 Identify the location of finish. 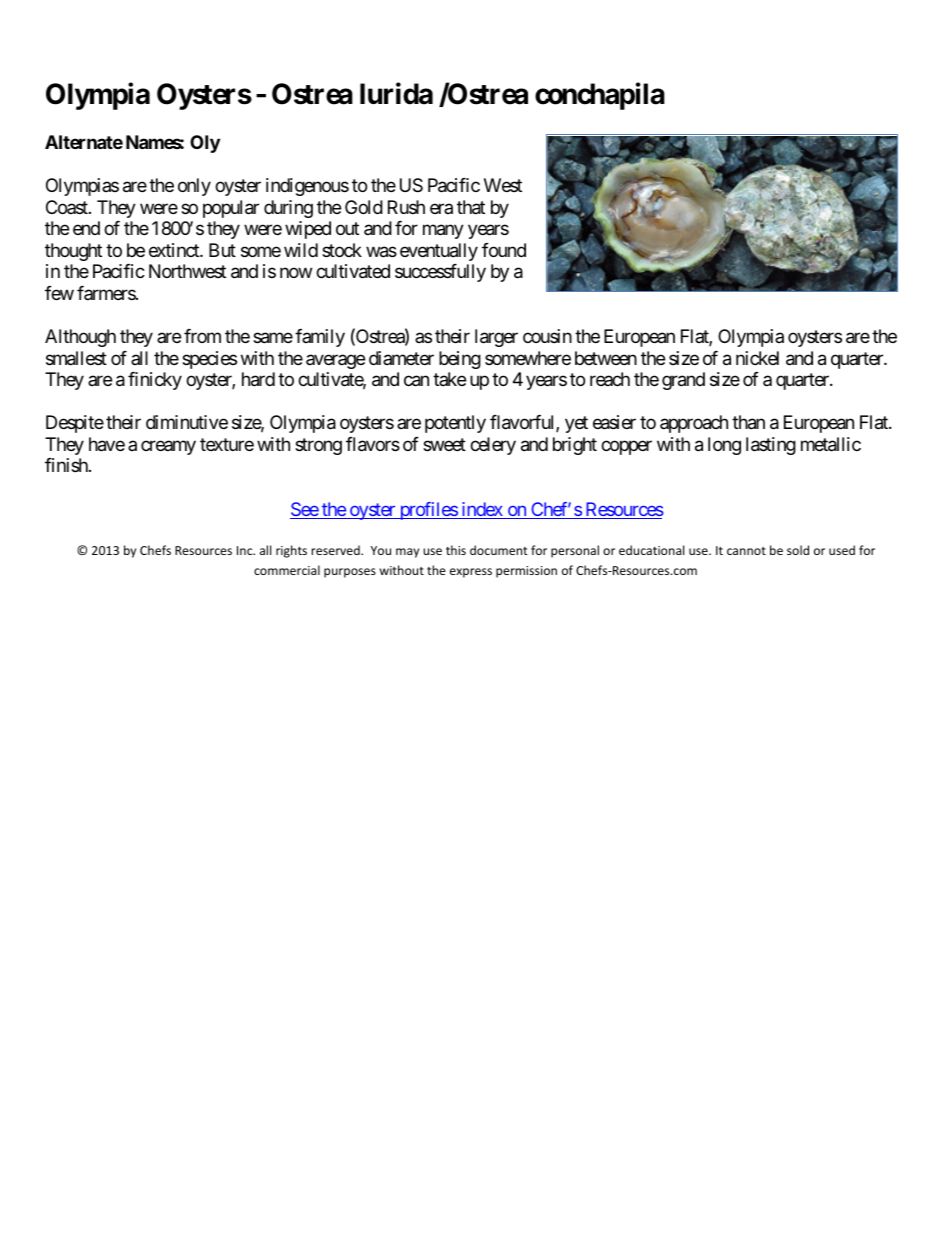
(67, 465).
